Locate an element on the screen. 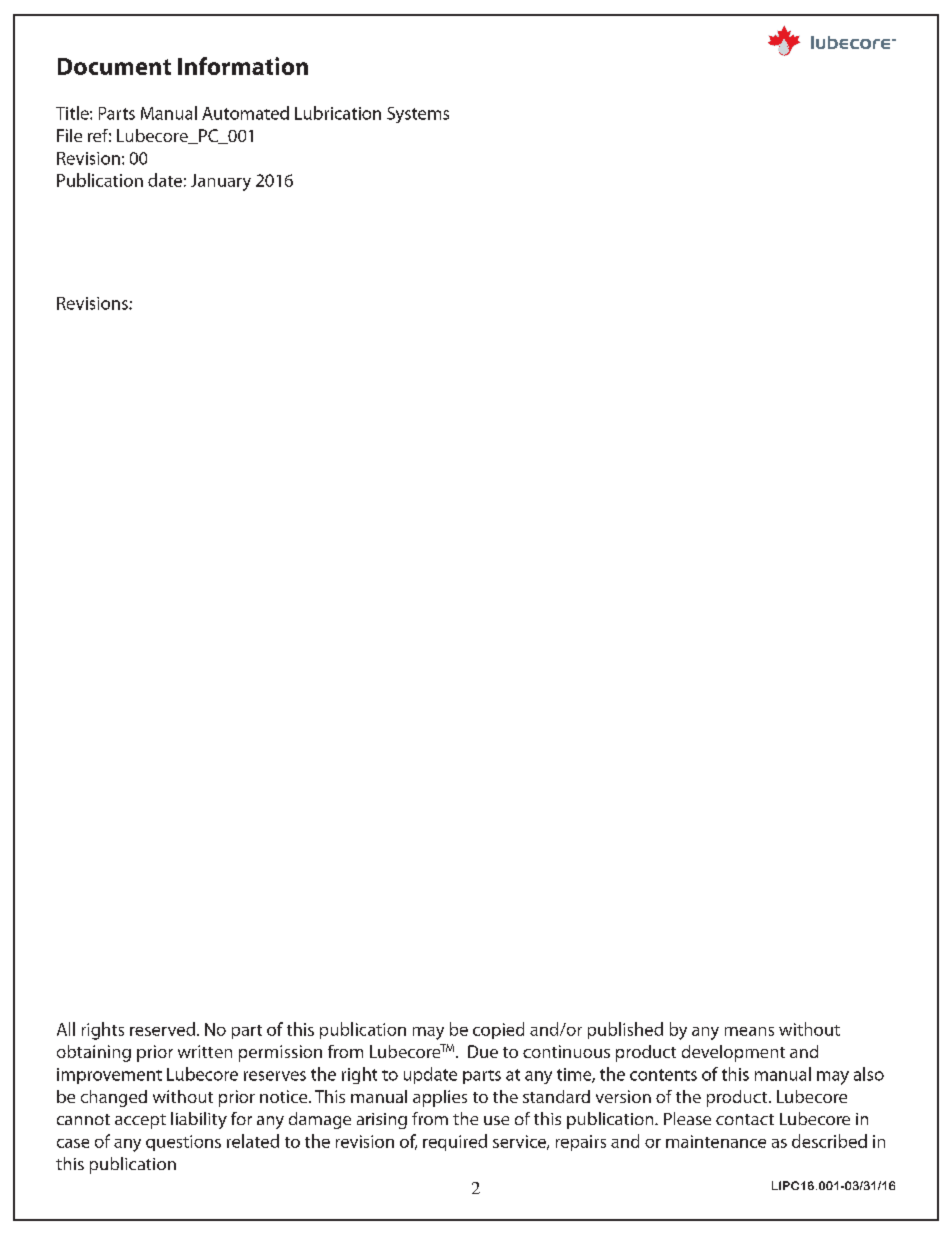 The width and height of the screenshot is (952, 1233). Document is located at coordinates (114, 66).
